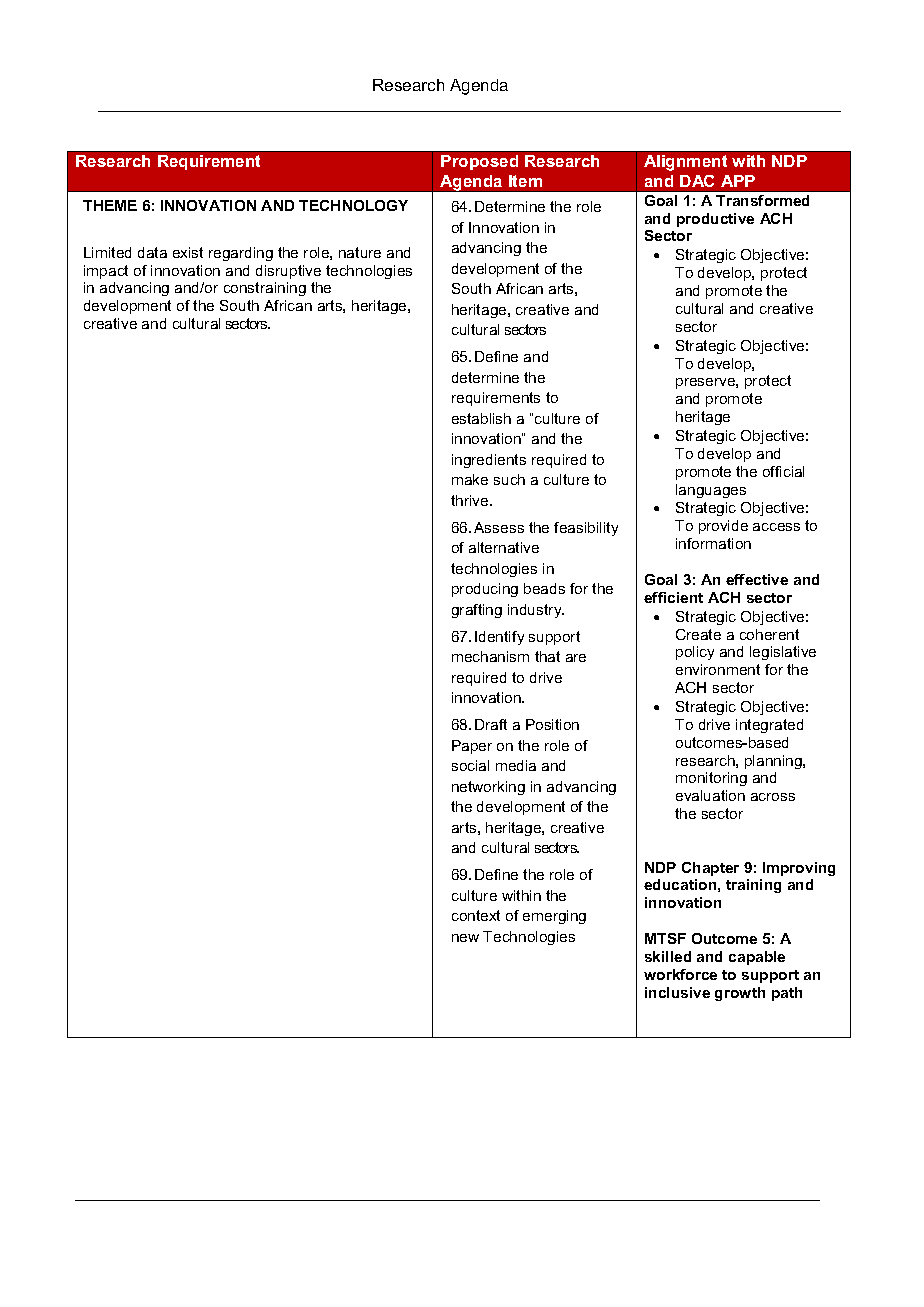 This page has height=1307, width=924. What do you see at coordinates (481, 418) in the page?
I see `establish` at bounding box center [481, 418].
